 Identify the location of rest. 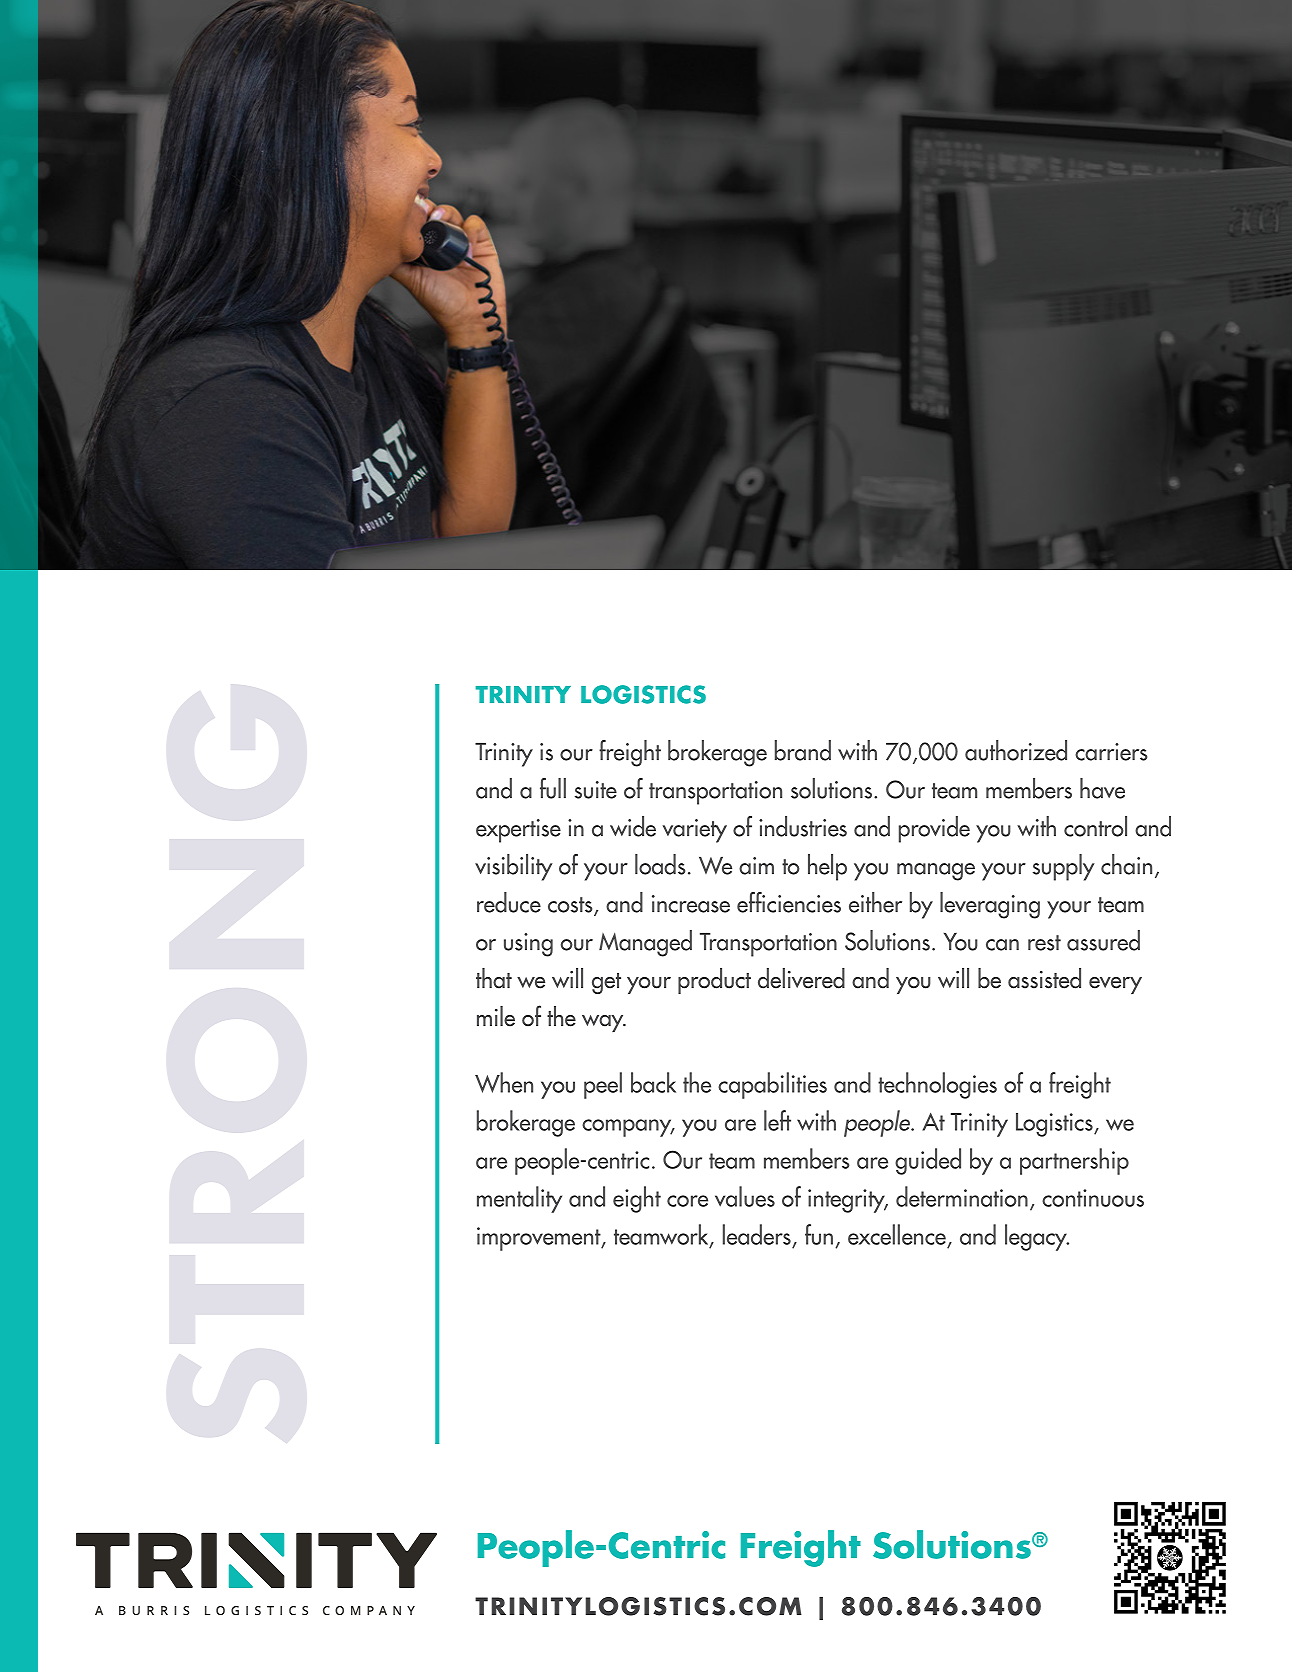
(1044, 943).
